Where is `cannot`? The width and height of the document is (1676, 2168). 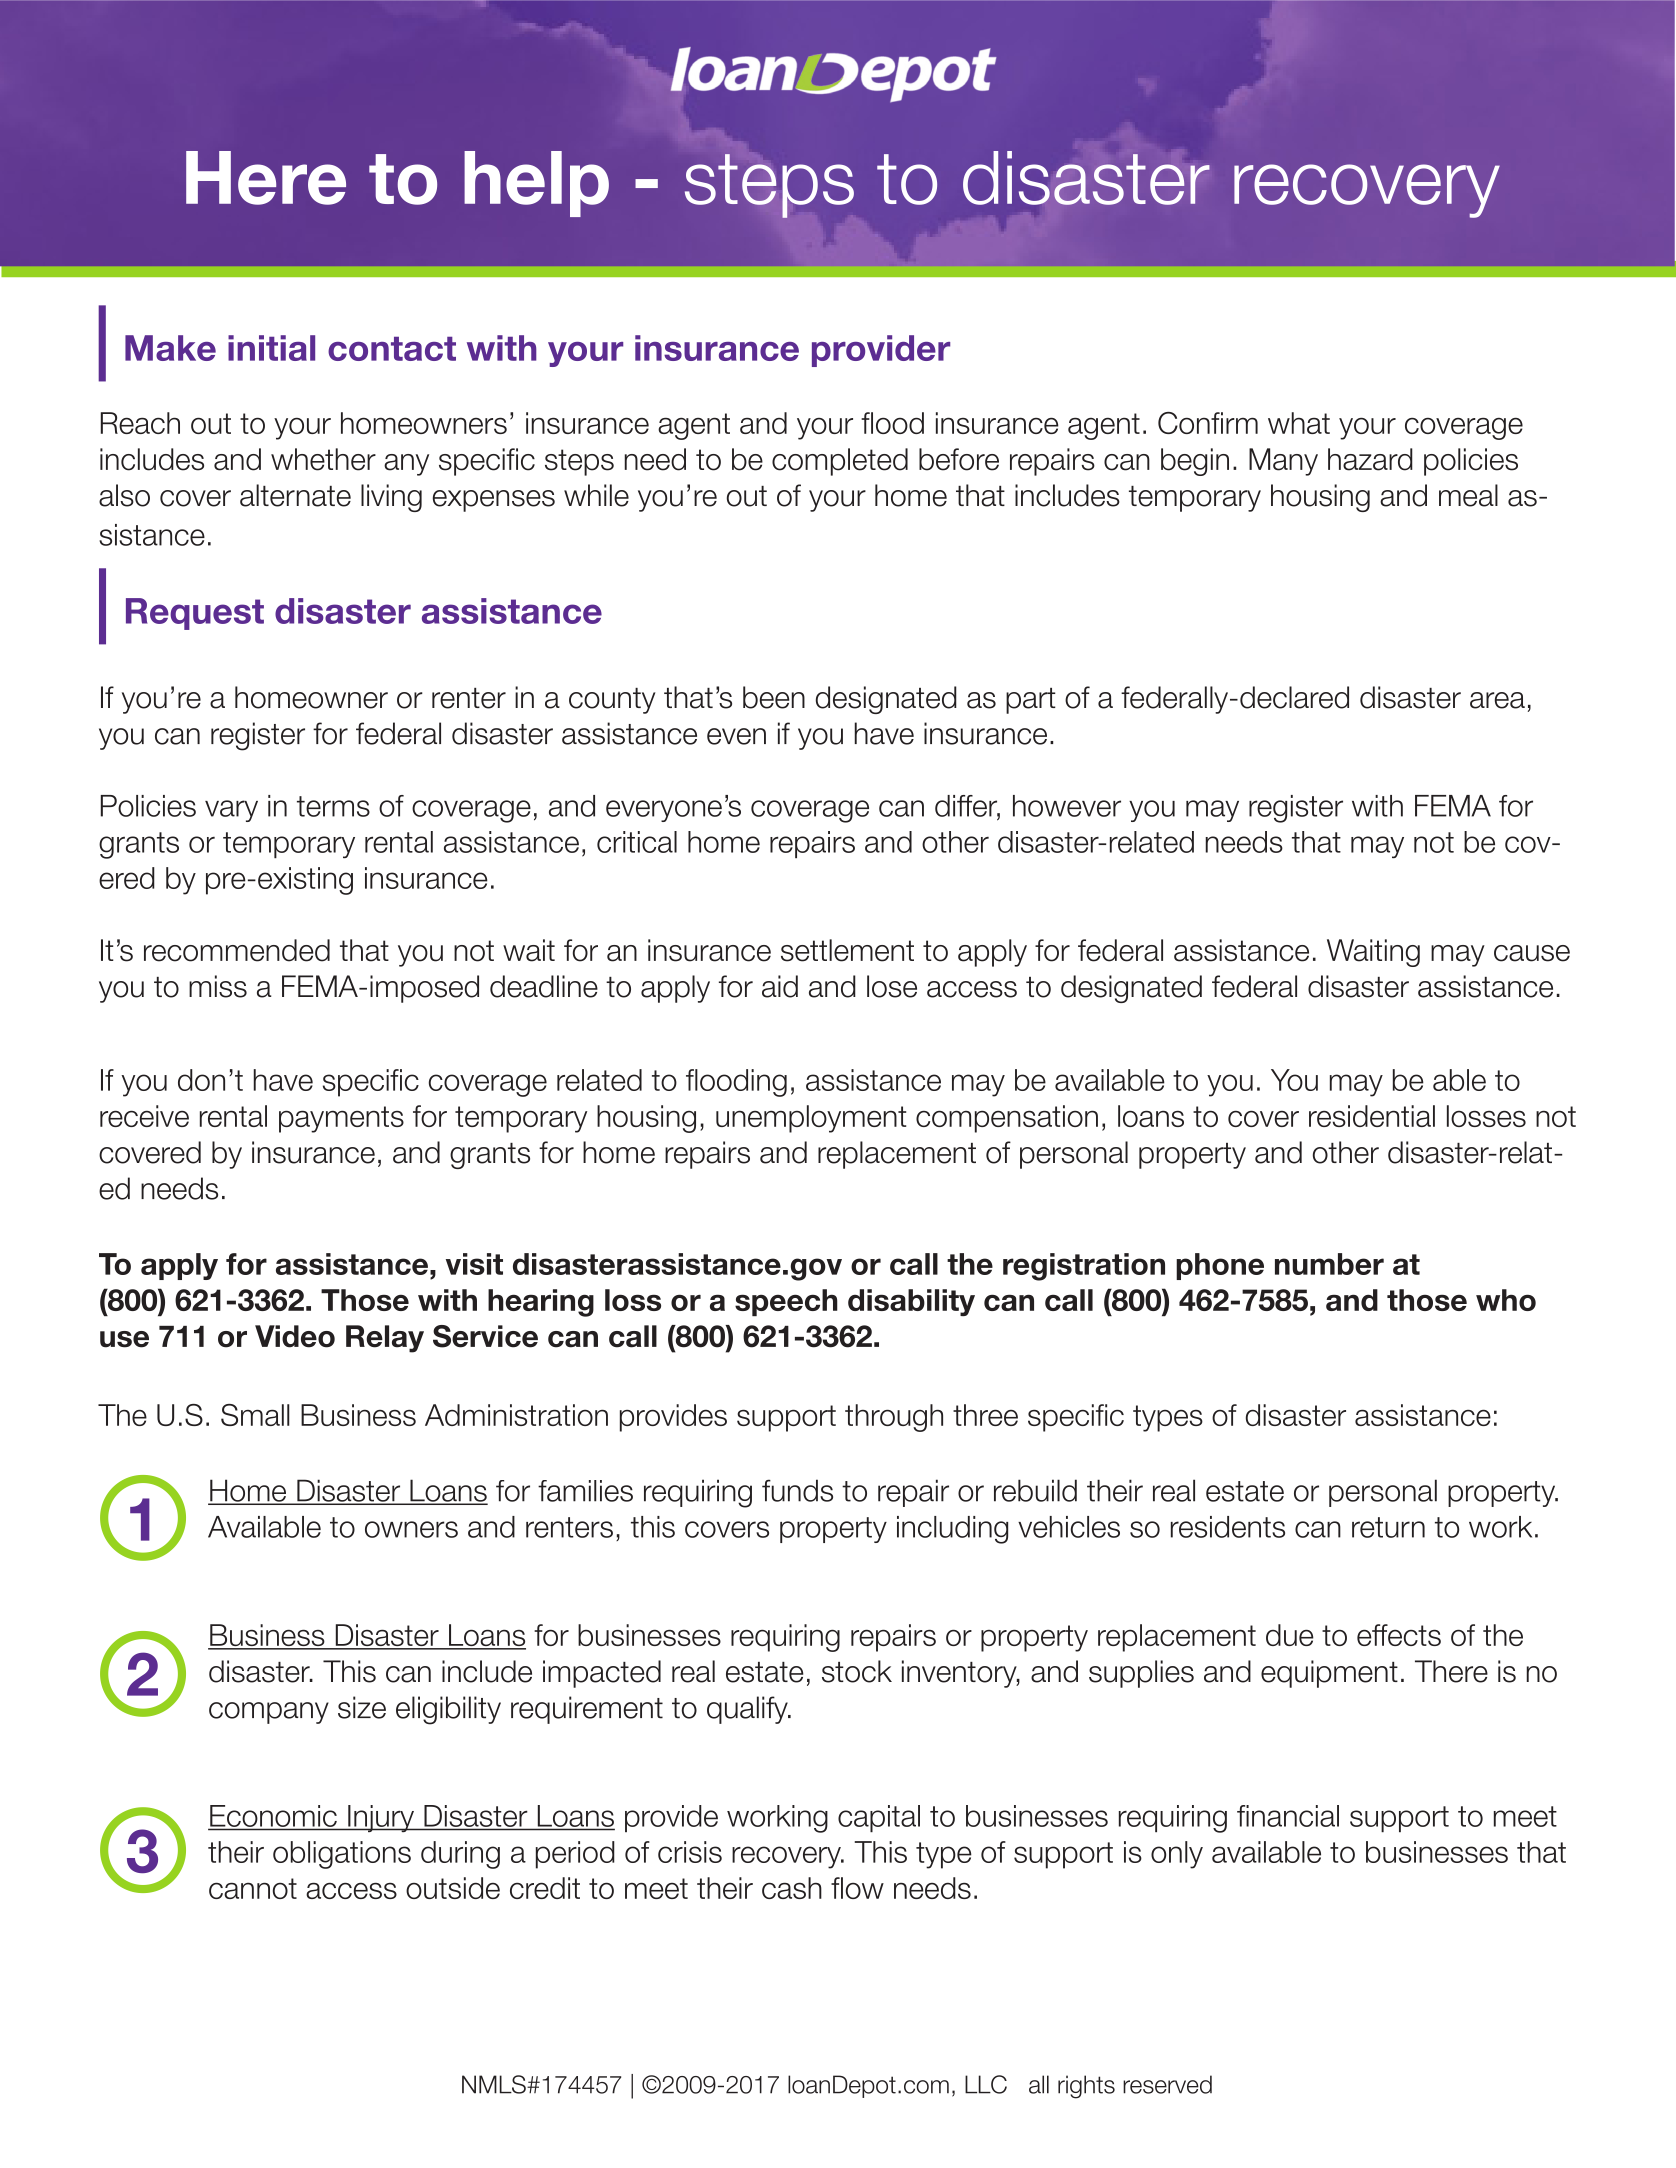
cannot is located at coordinates (253, 1888).
